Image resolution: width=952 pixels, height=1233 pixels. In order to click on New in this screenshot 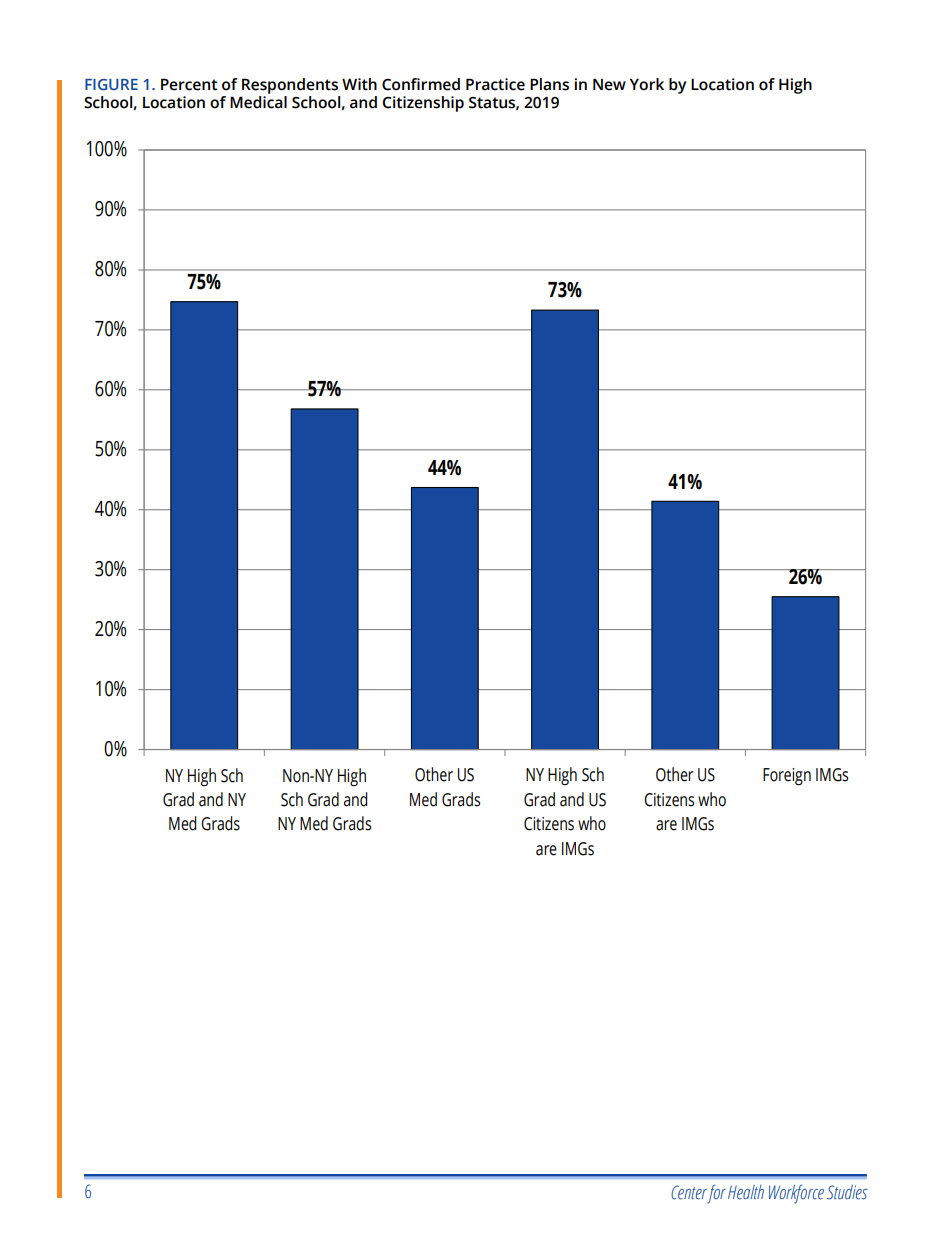, I will do `click(609, 84)`.
